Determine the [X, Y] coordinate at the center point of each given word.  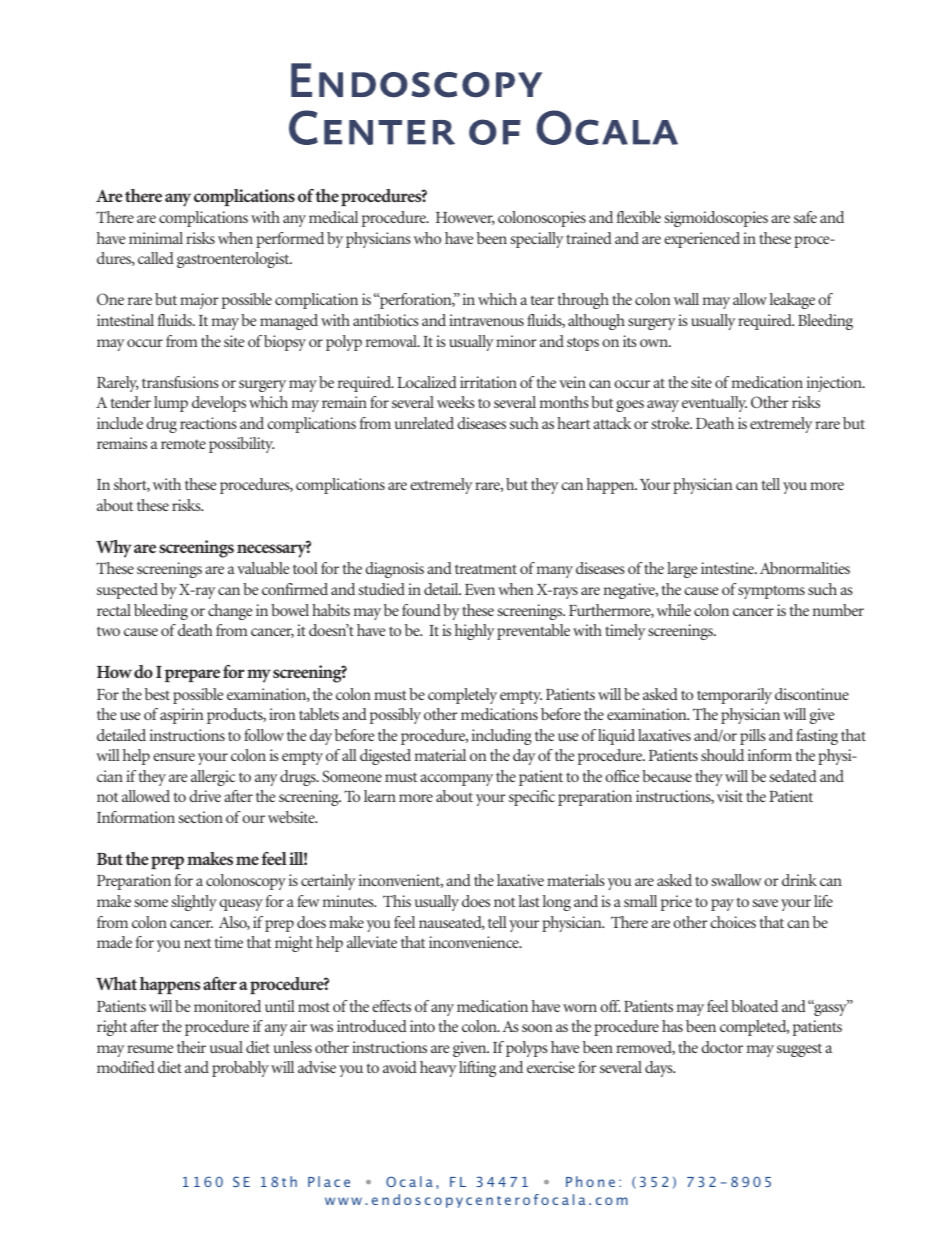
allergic [213, 778]
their [191, 1047]
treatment [486, 569]
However [465, 218]
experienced [702, 240]
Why [114, 549]
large [682, 570]
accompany [456, 780]
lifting [477, 1069]
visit [730, 796]
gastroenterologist [234, 260]
